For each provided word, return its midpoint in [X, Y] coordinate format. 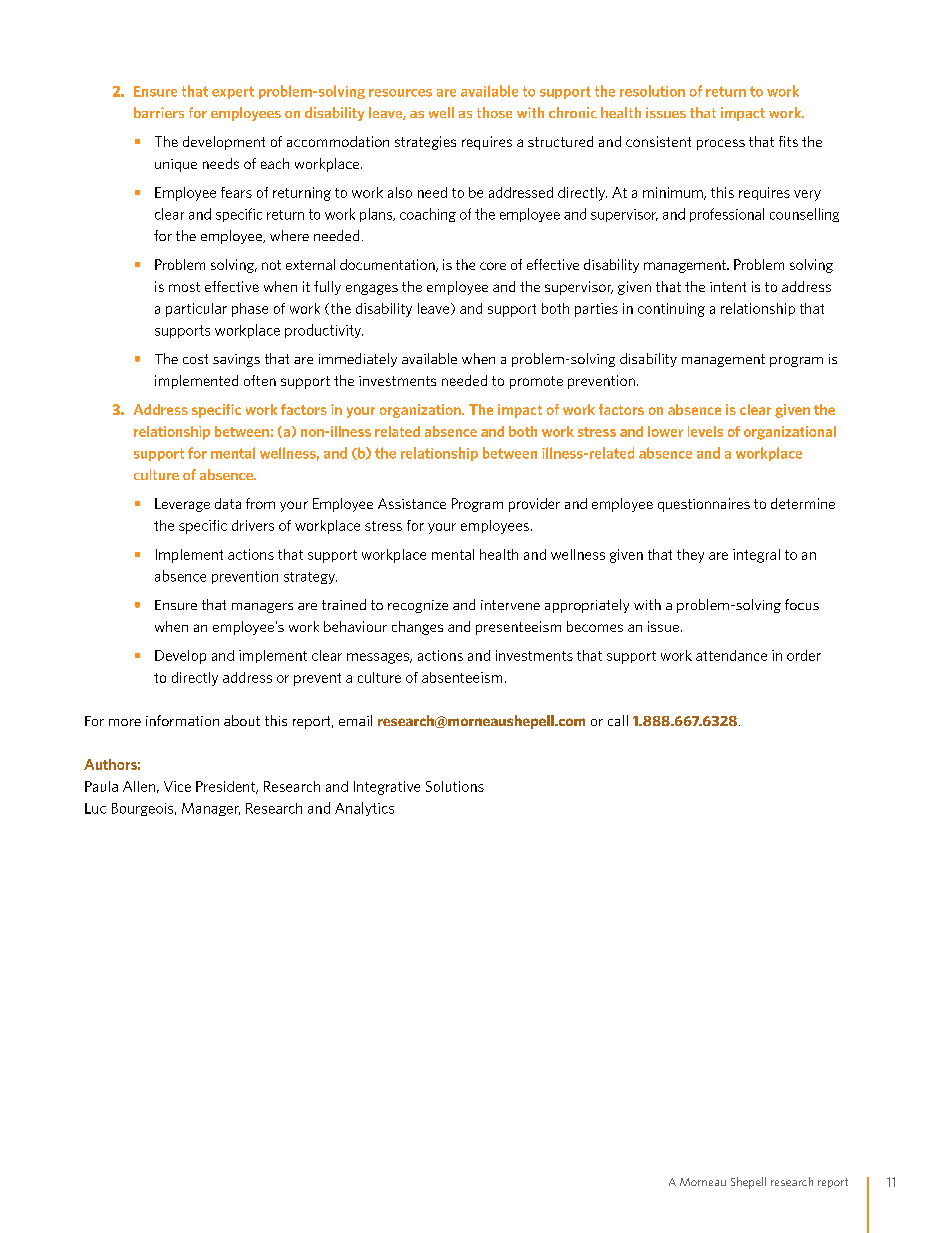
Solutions [455, 786]
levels [705, 431]
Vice [177, 786]
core [493, 266]
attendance [731, 655]
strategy [310, 578]
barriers [159, 112]
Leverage [182, 505]
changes [417, 628]
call [618, 720]
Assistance [412, 503]
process [721, 144]
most [184, 287]
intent [728, 287]
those [494, 112]
